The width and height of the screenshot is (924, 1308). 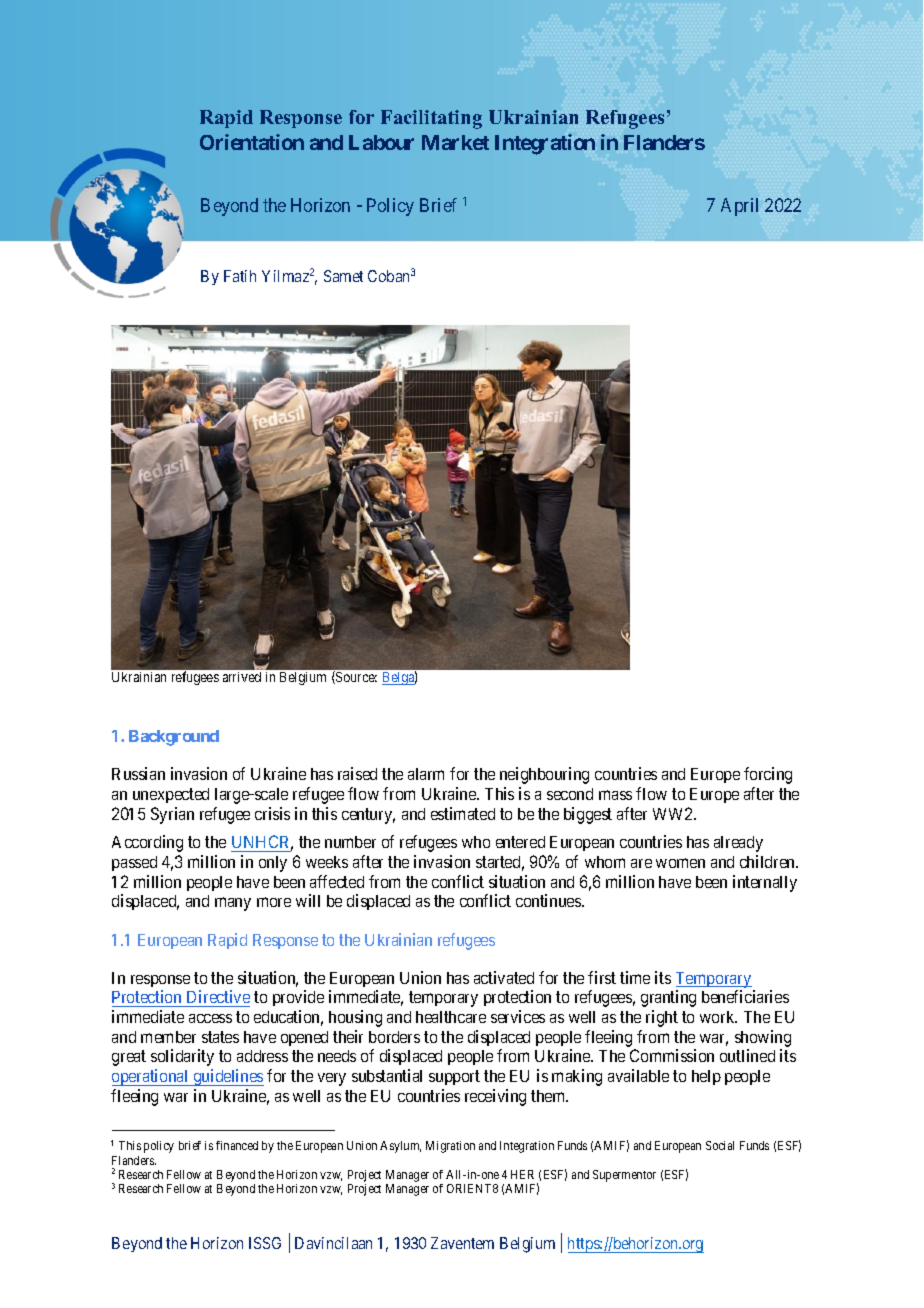 What do you see at coordinates (455, 142) in the screenshot?
I see `Market` at bounding box center [455, 142].
